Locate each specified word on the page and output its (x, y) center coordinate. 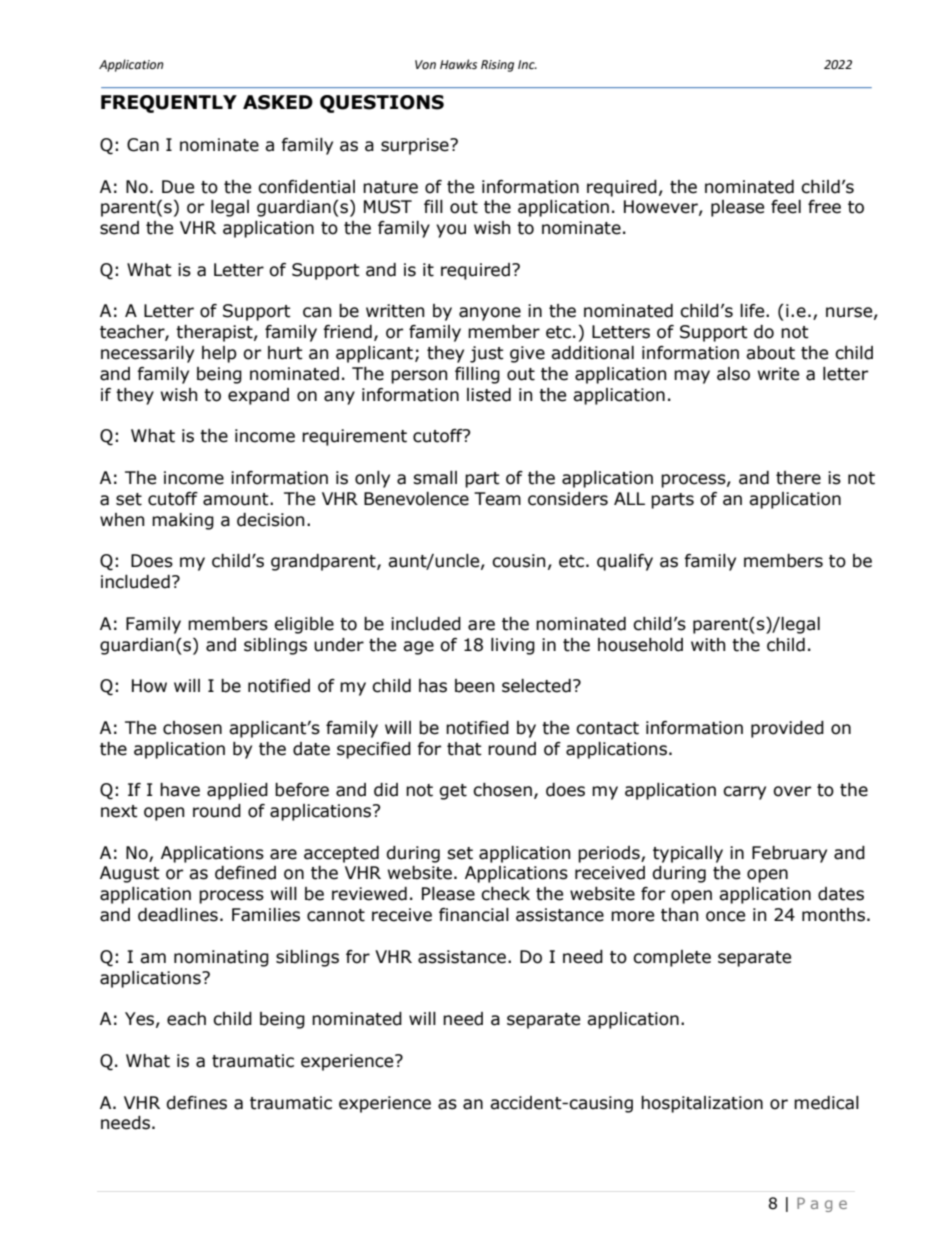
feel (786, 207)
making (183, 521)
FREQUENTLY (169, 104)
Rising (497, 66)
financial (474, 915)
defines (196, 1103)
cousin (518, 561)
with (708, 645)
